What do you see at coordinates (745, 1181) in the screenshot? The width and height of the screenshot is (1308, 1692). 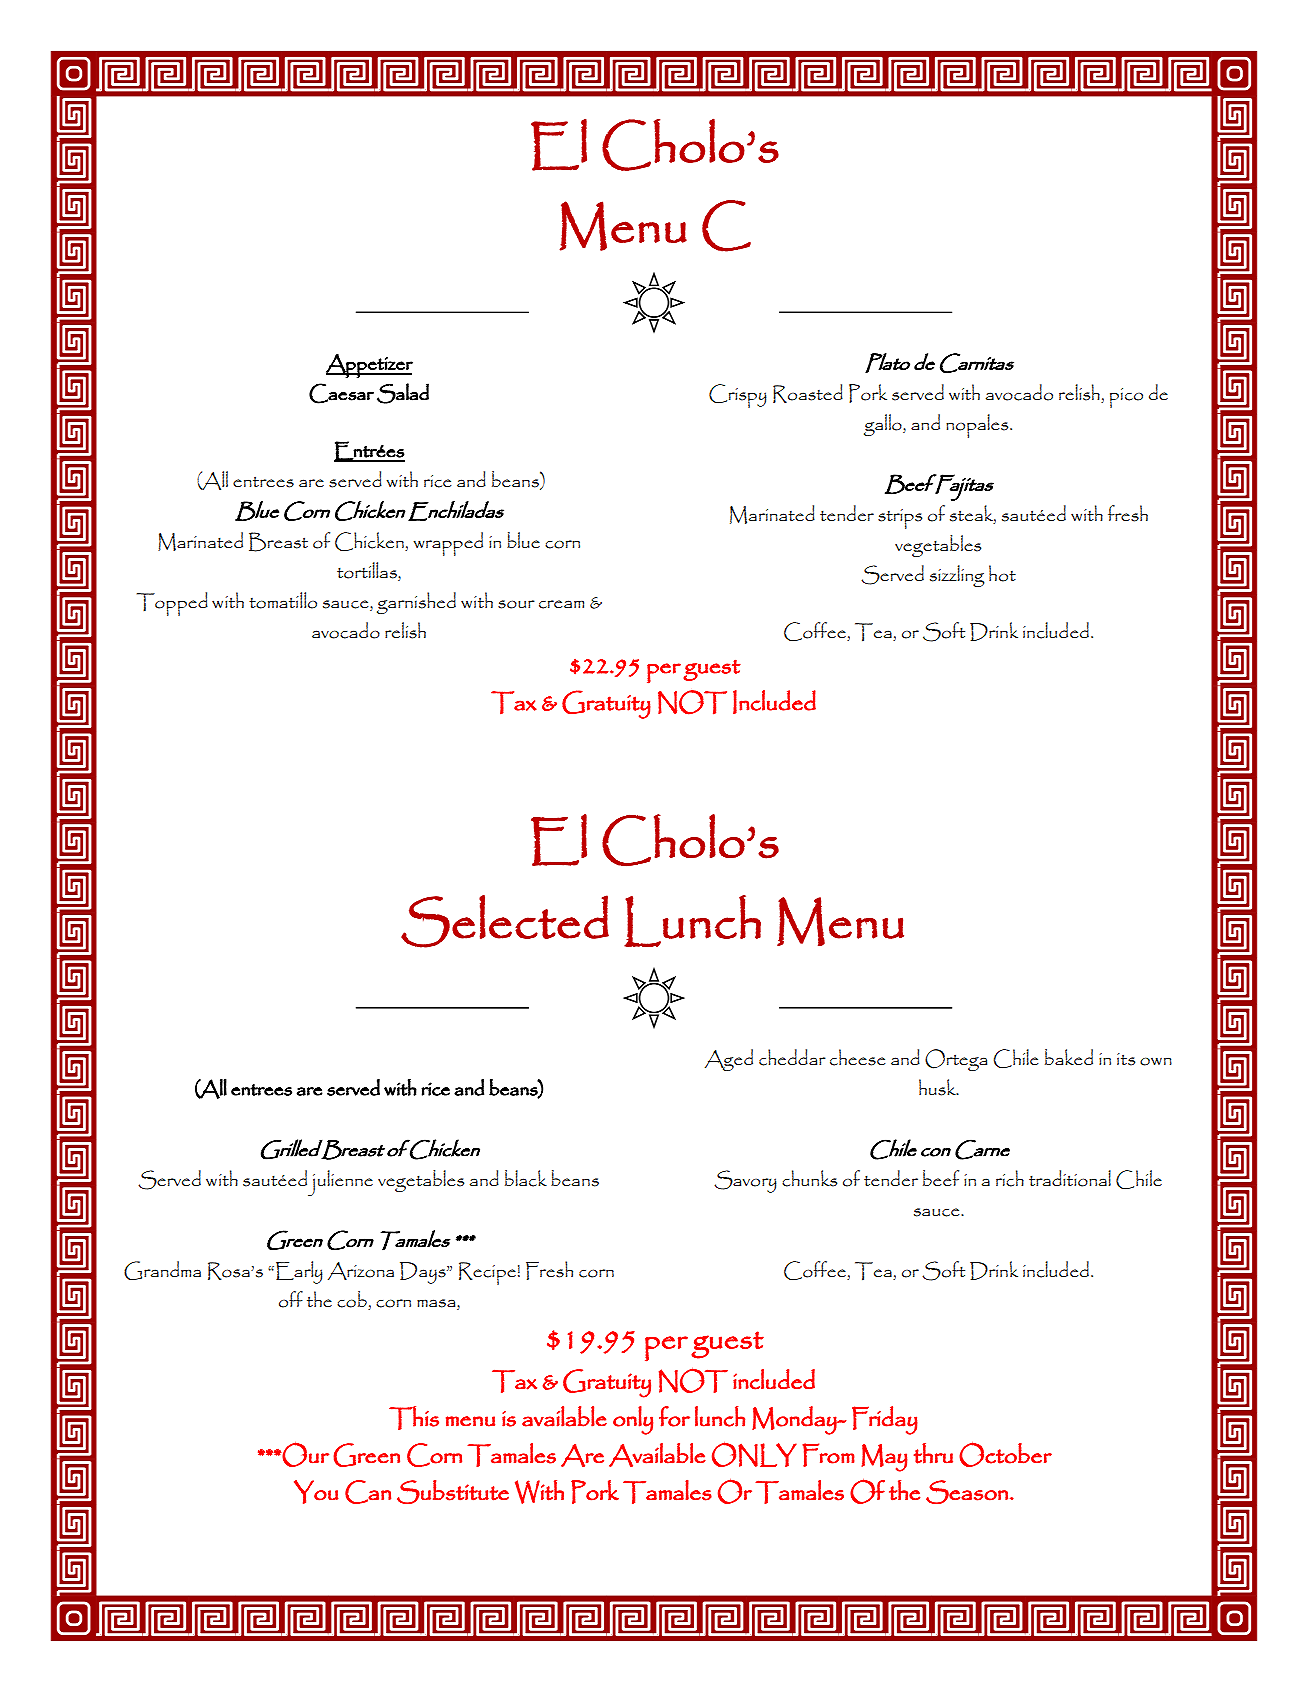 I see `Savory` at bounding box center [745, 1181].
